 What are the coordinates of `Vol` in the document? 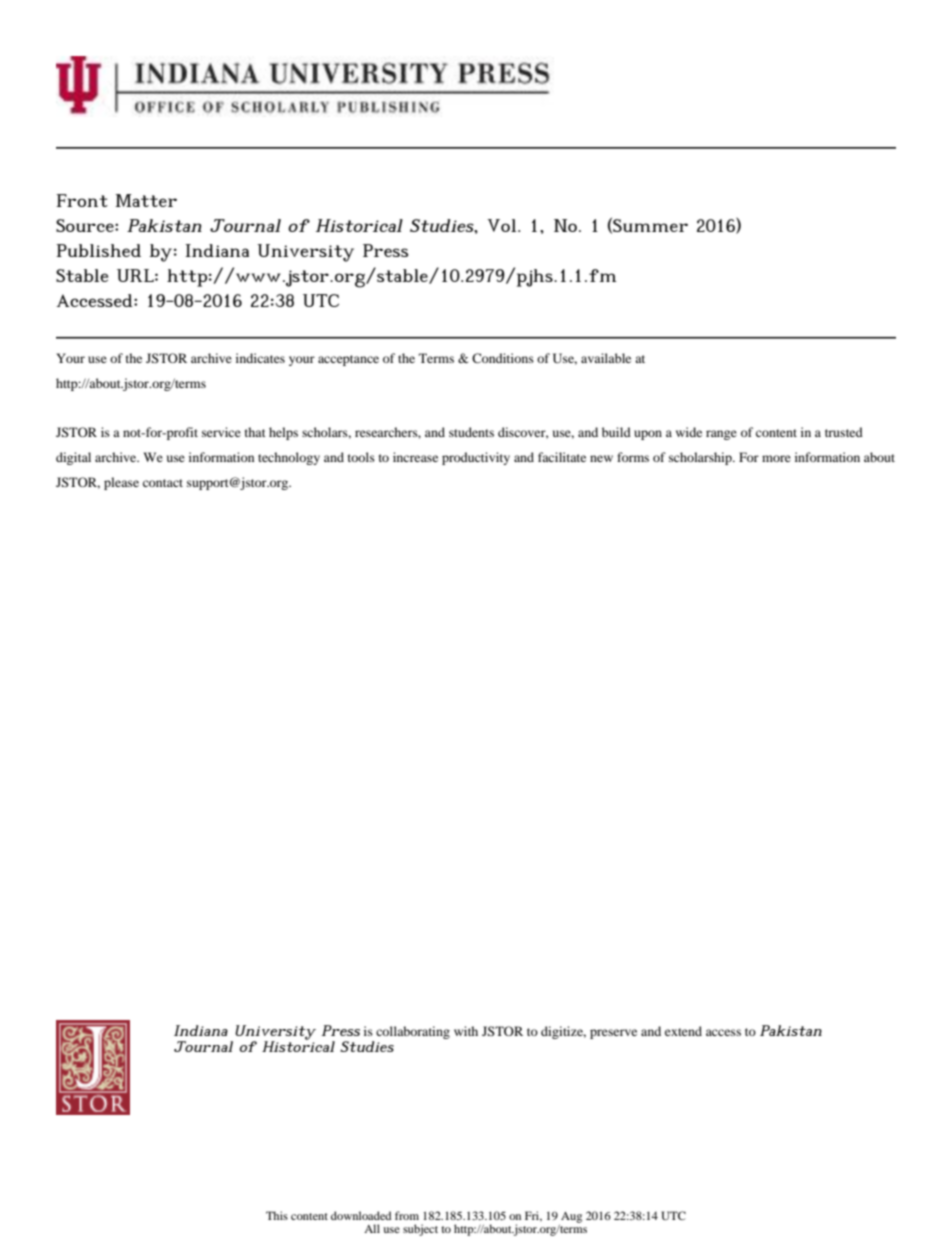 It's located at (503, 225).
